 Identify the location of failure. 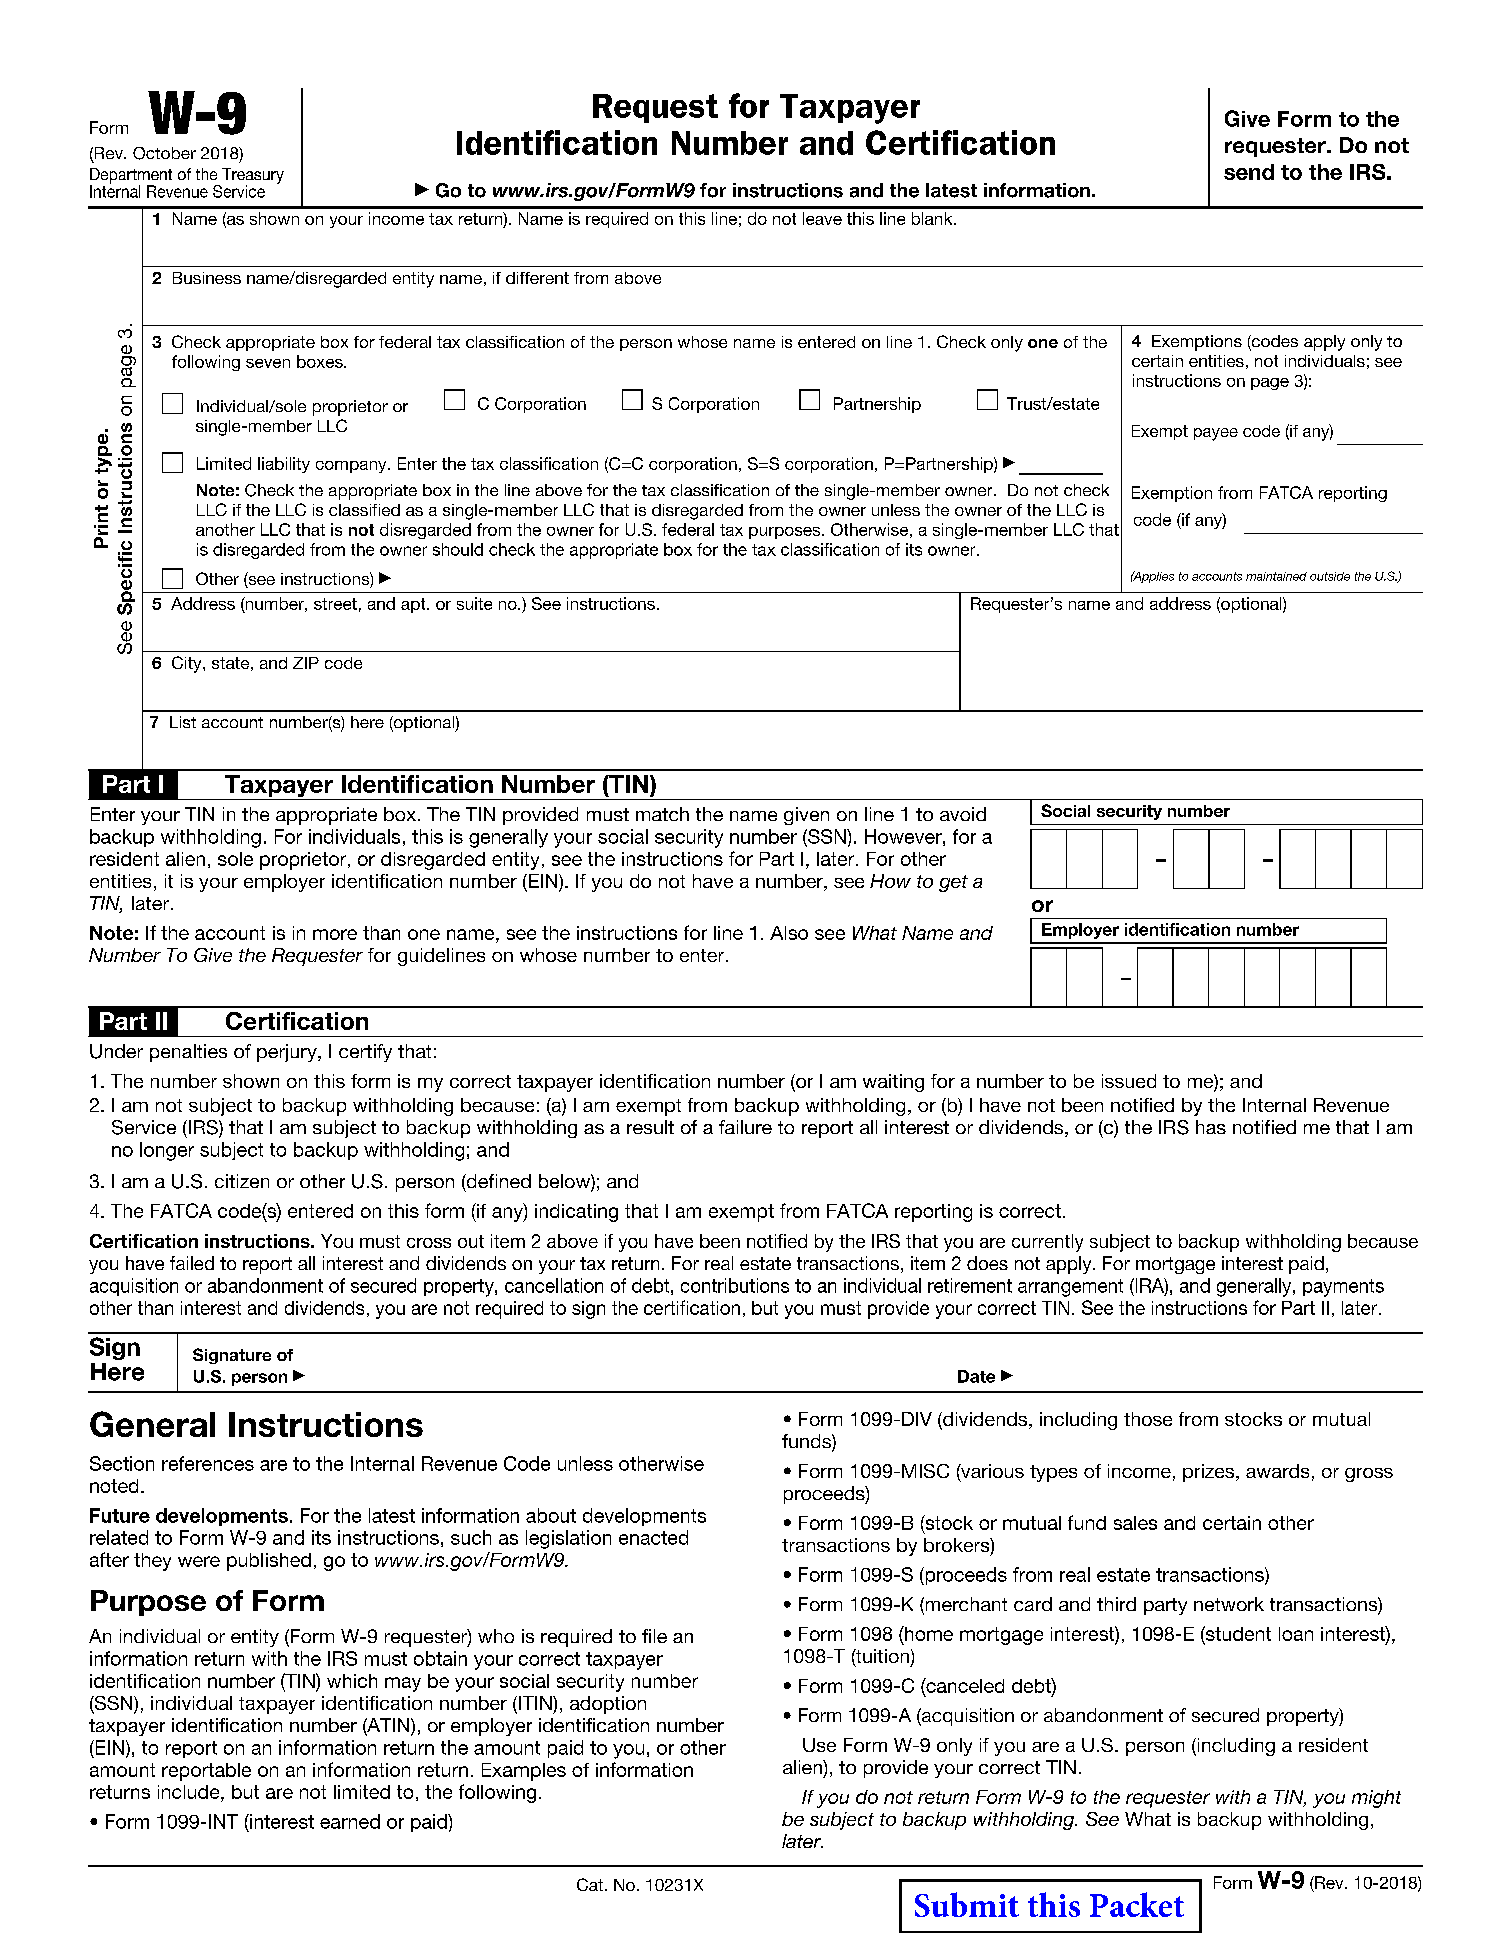
(745, 1127).
